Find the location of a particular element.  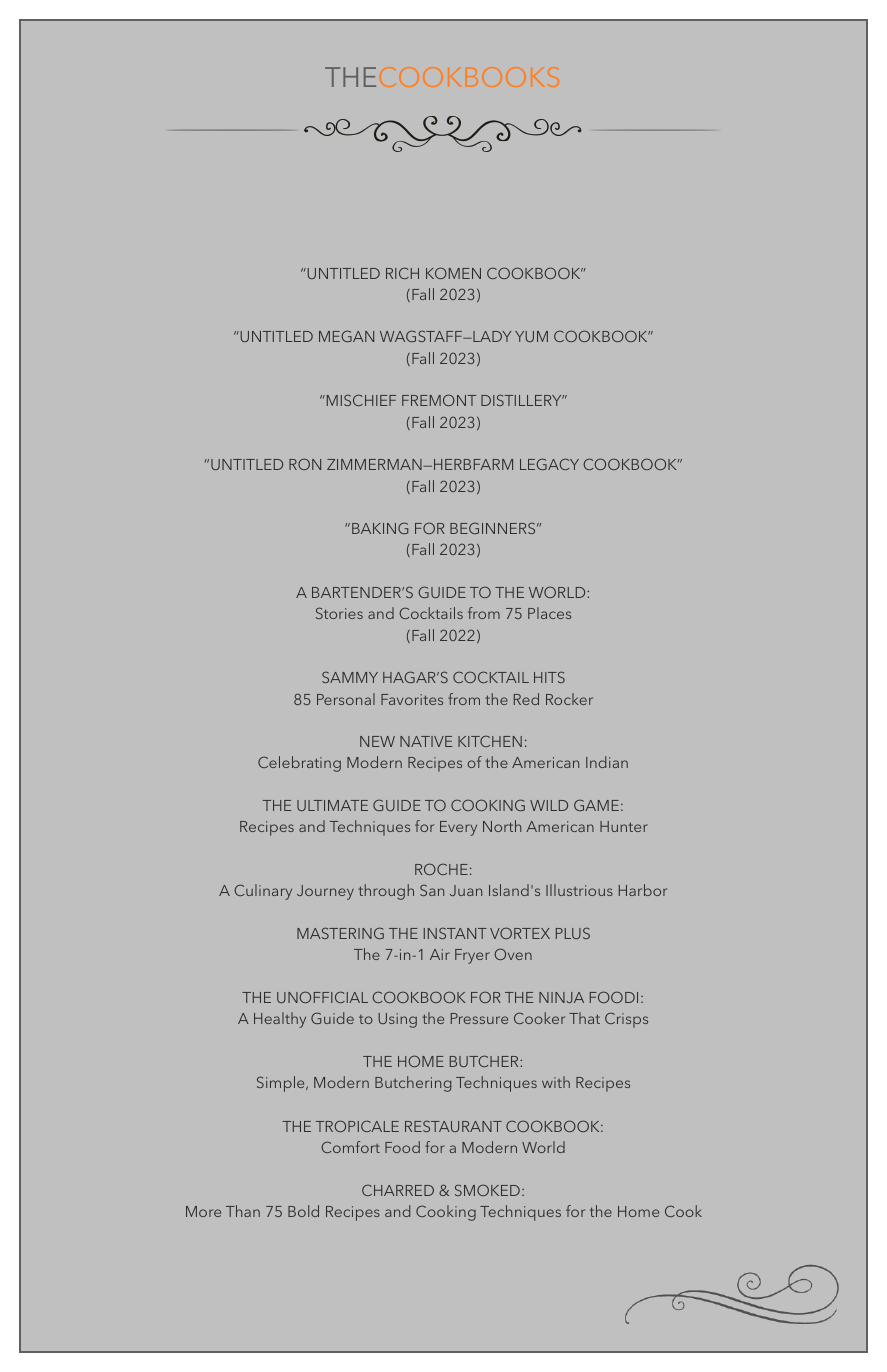

Than is located at coordinates (243, 1211).
